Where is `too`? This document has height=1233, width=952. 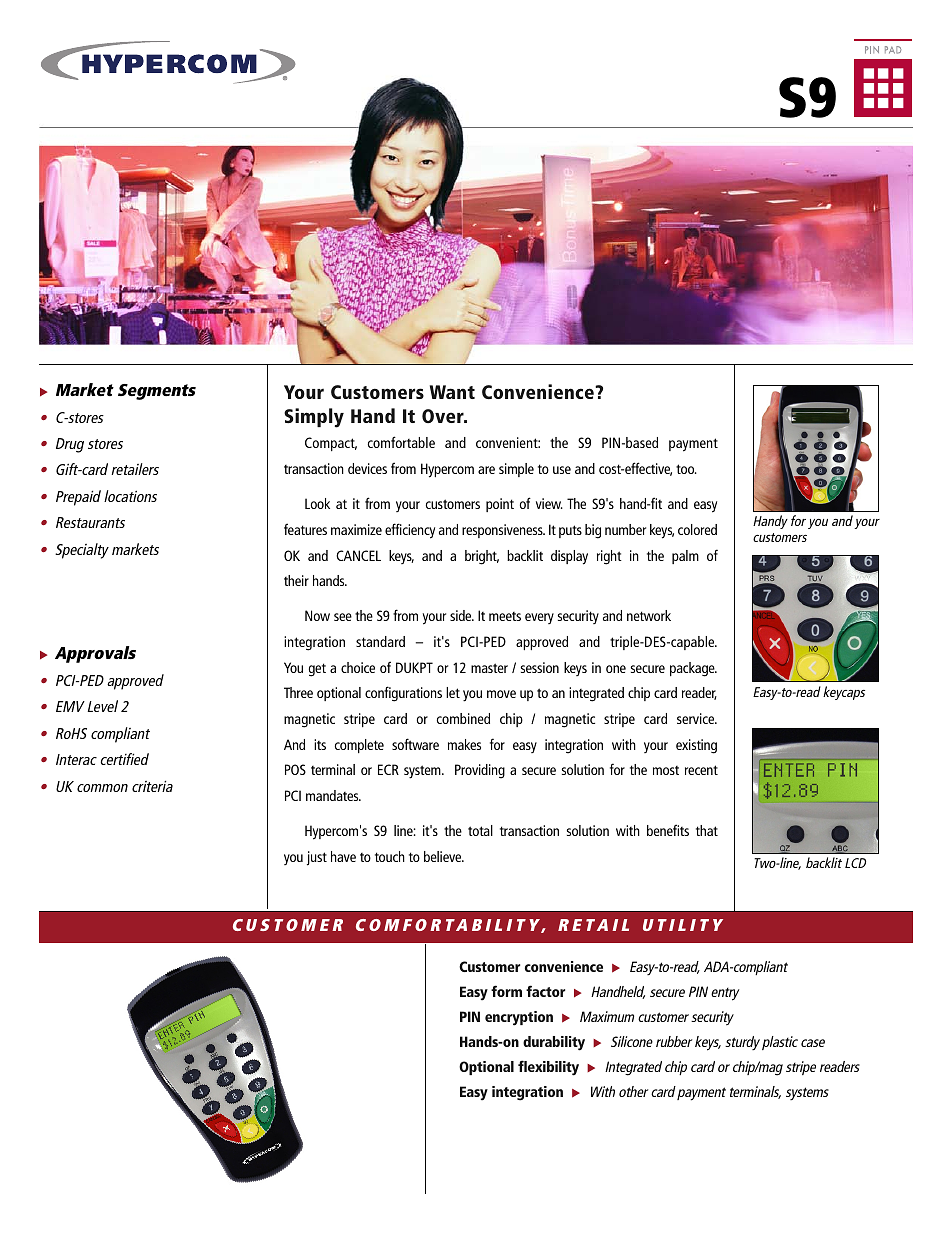 too is located at coordinates (686, 469).
